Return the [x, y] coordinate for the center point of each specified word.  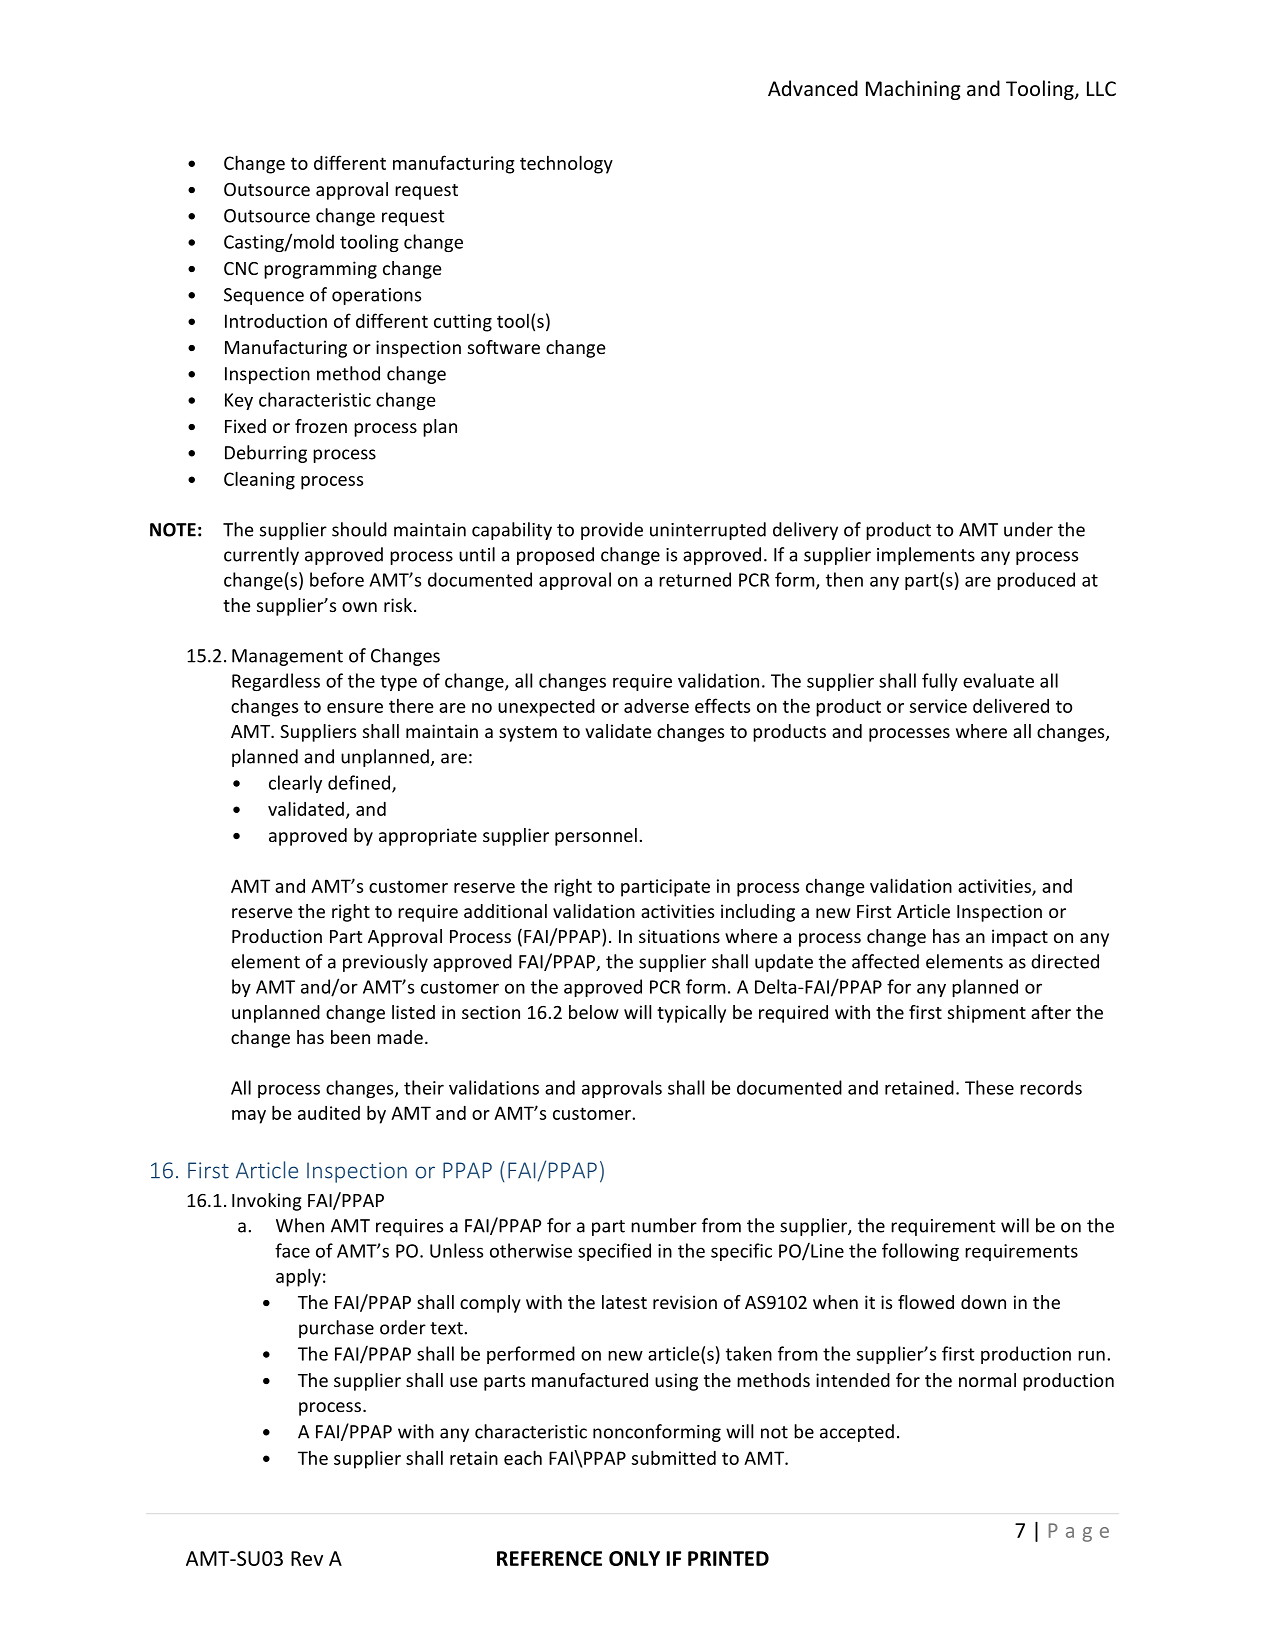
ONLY [634, 1558]
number [664, 1225]
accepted [857, 1433]
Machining [913, 90]
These [989, 1087]
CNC [241, 268]
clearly [295, 784]
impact [1020, 938]
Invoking [267, 1202]
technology [566, 164]
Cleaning [259, 480]
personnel [596, 837]
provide [612, 531]
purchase [336, 1329]
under [1028, 529]
